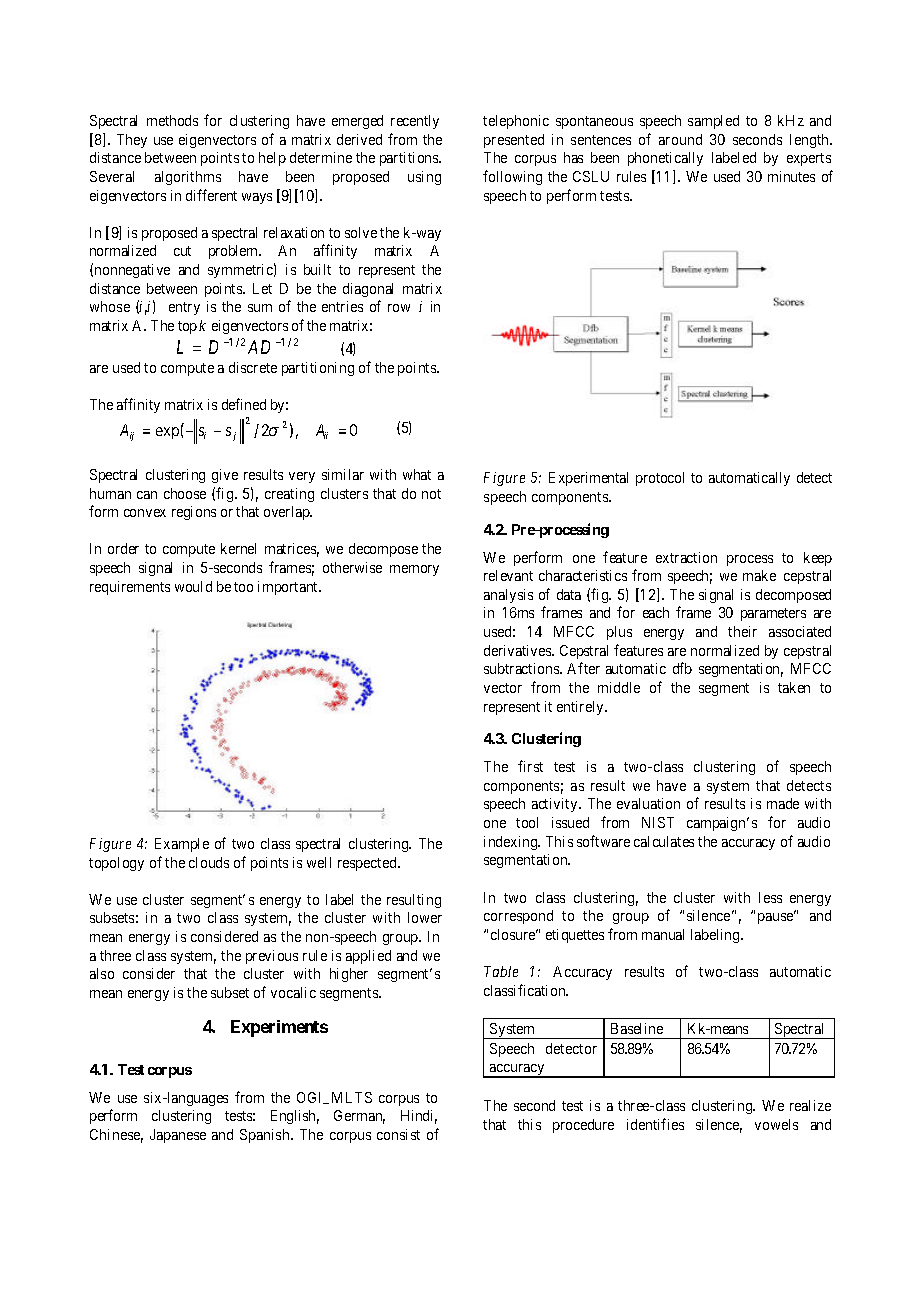  Describe the element at coordinates (518, 650) in the screenshot. I see `derivatives` at that location.
